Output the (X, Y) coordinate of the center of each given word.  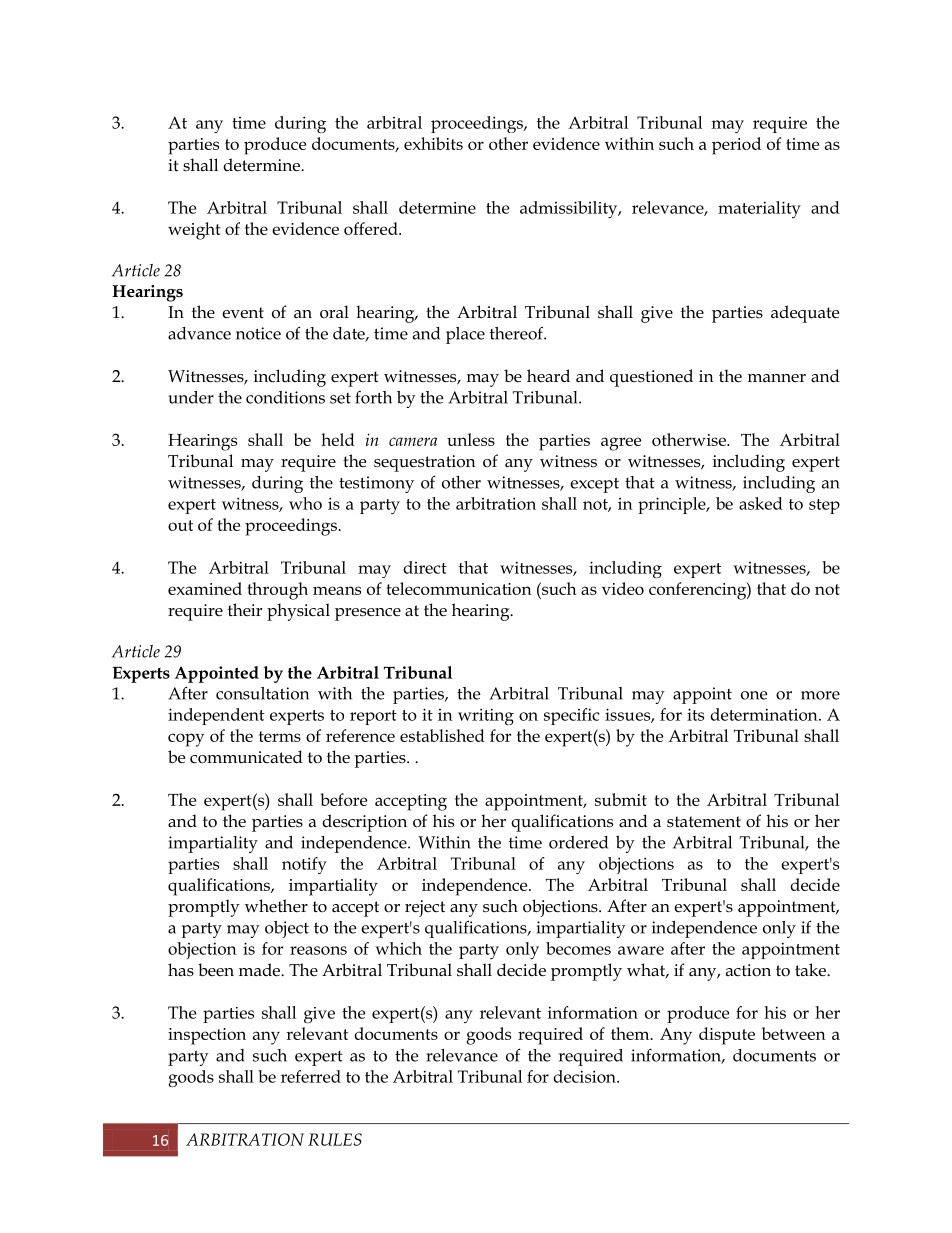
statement (704, 822)
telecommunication (459, 588)
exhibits (433, 143)
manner (777, 378)
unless (471, 439)
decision (585, 1076)
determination (765, 714)
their (245, 609)
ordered (578, 842)
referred (311, 1076)
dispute (727, 1036)
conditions (285, 397)
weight (194, 231)
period (736, 146)
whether (276, 906)
